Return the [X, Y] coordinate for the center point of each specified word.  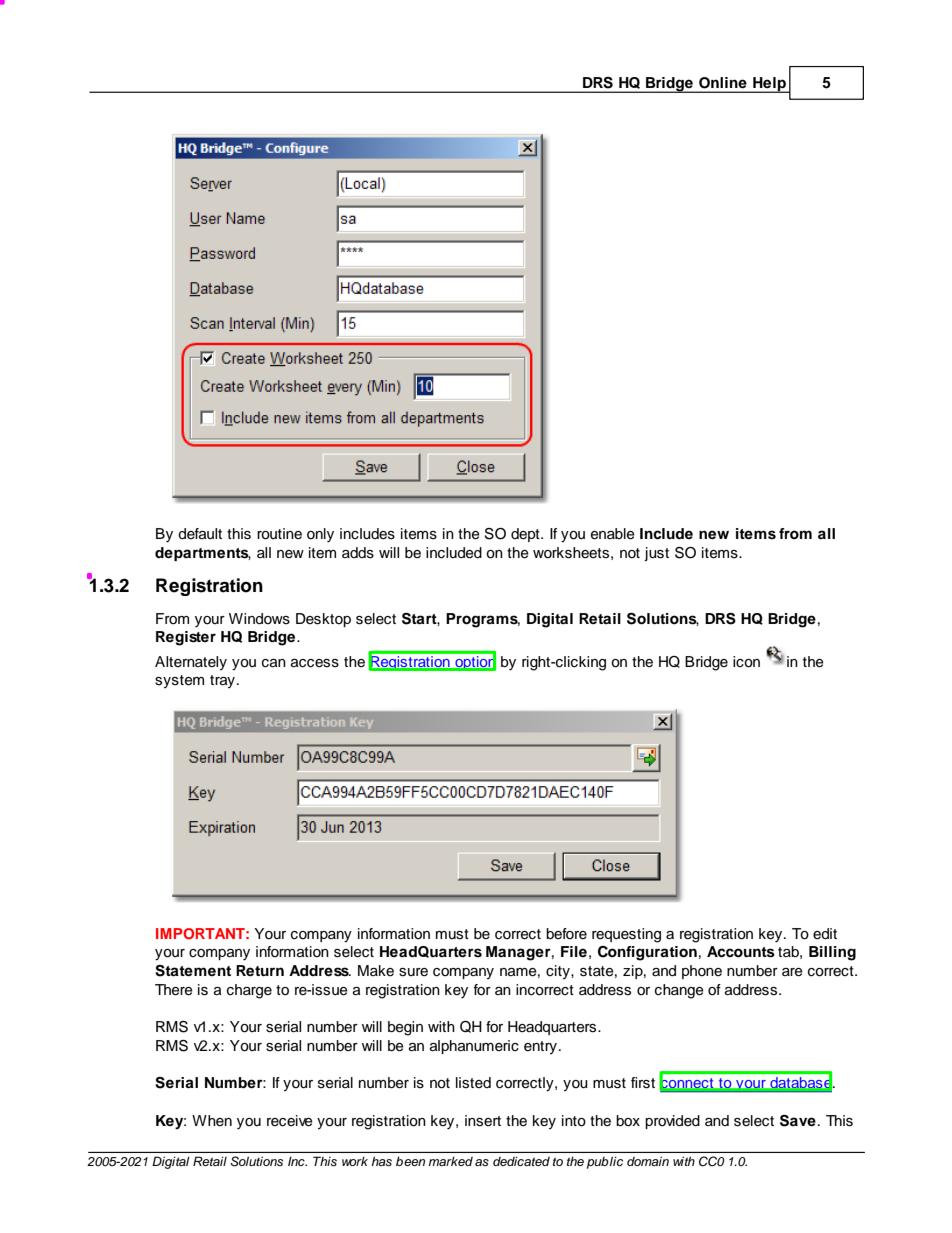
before [566, 934]
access [315, 663]
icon [746, 662]
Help [769, 85]
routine [279, 534]
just [656, 554]
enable [613, 534]
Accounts [741, 952]
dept [526, 535]
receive [290, 1121]
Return [260, 971]
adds [358, 553]
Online [723, 83]
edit [825, 934]
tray [222, 681]
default [200, 534]
